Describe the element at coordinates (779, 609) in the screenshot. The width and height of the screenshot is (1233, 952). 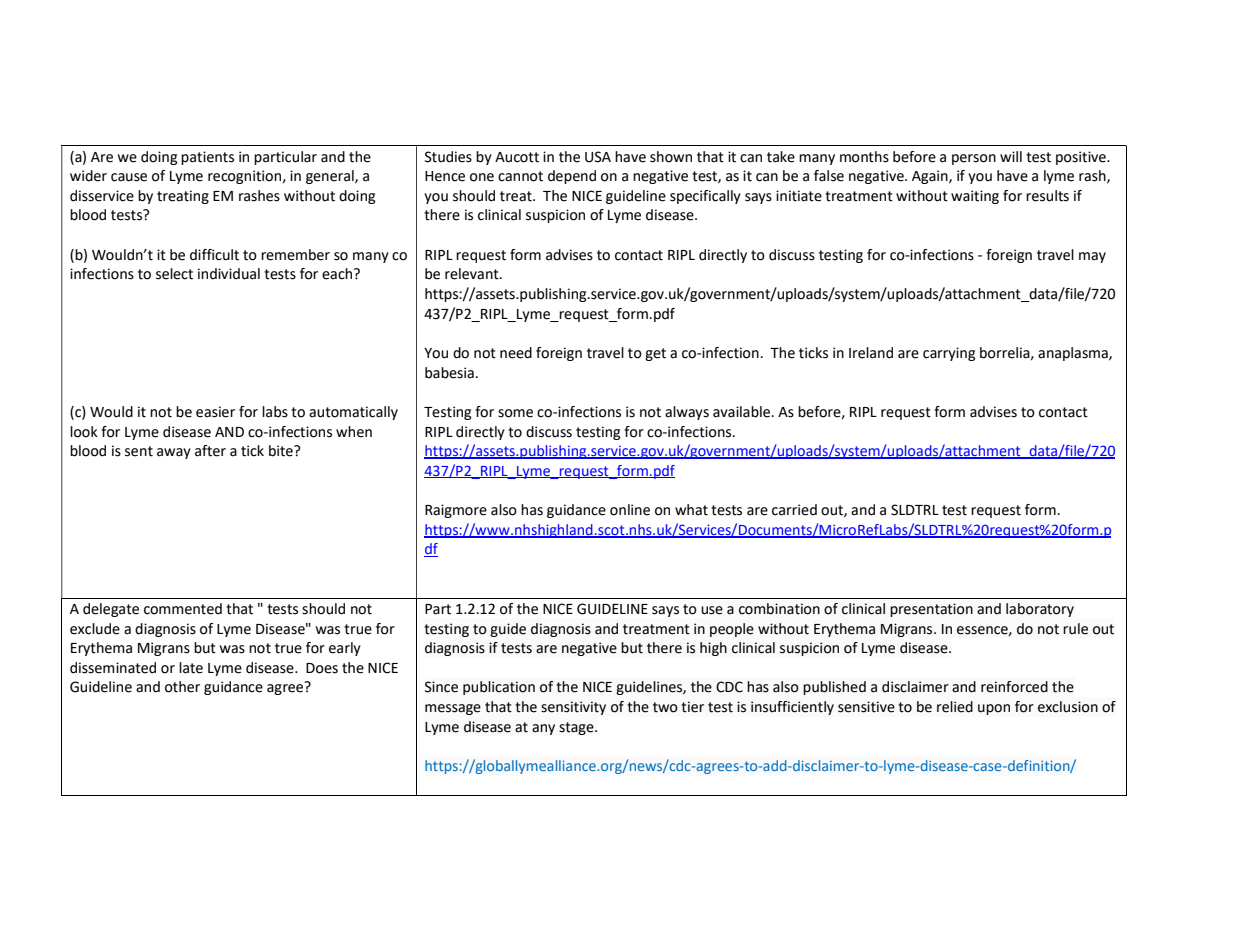
I see `combination` at that location.
